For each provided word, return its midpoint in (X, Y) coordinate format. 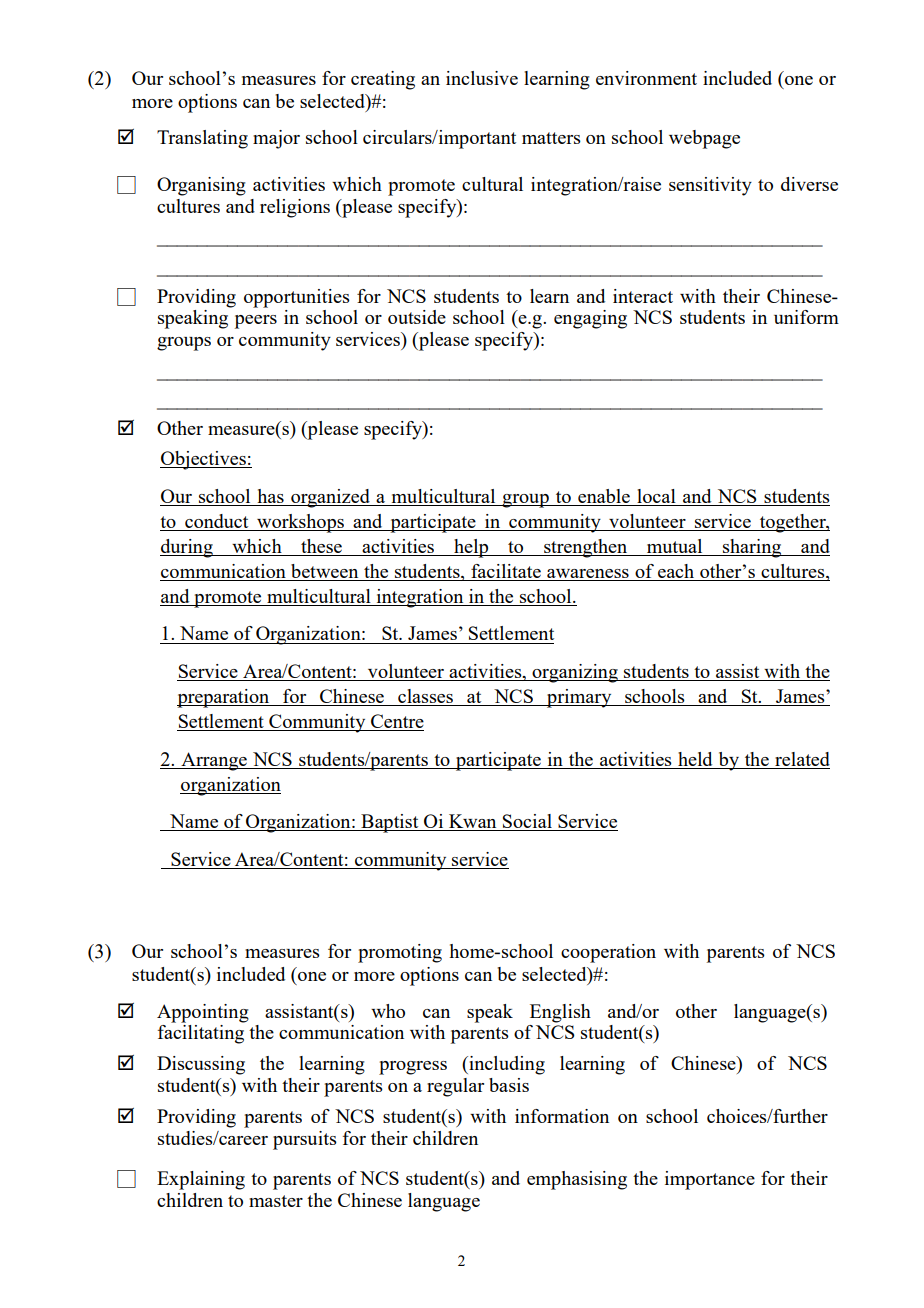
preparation (224, 698)
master (276, 1201)
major (276, 139)
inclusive (482, 78)
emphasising (577, 1180)
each (676, 572)
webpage (704, 139)
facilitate (506, 572)
